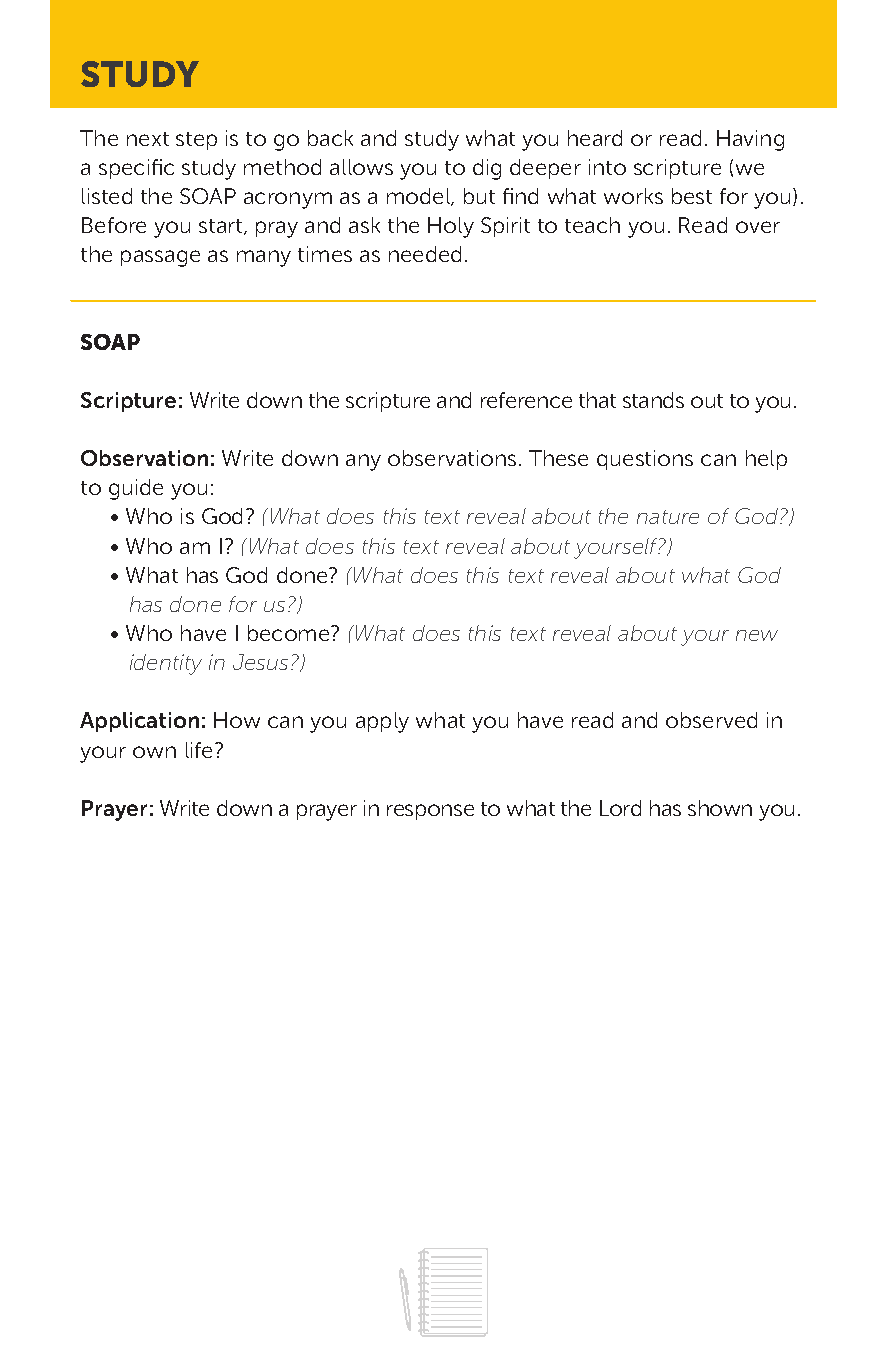 The image size is (887, 1372). What do you see at coordinates (201, 750) in the page?
I see `life` at bounding box center [201, 750].
